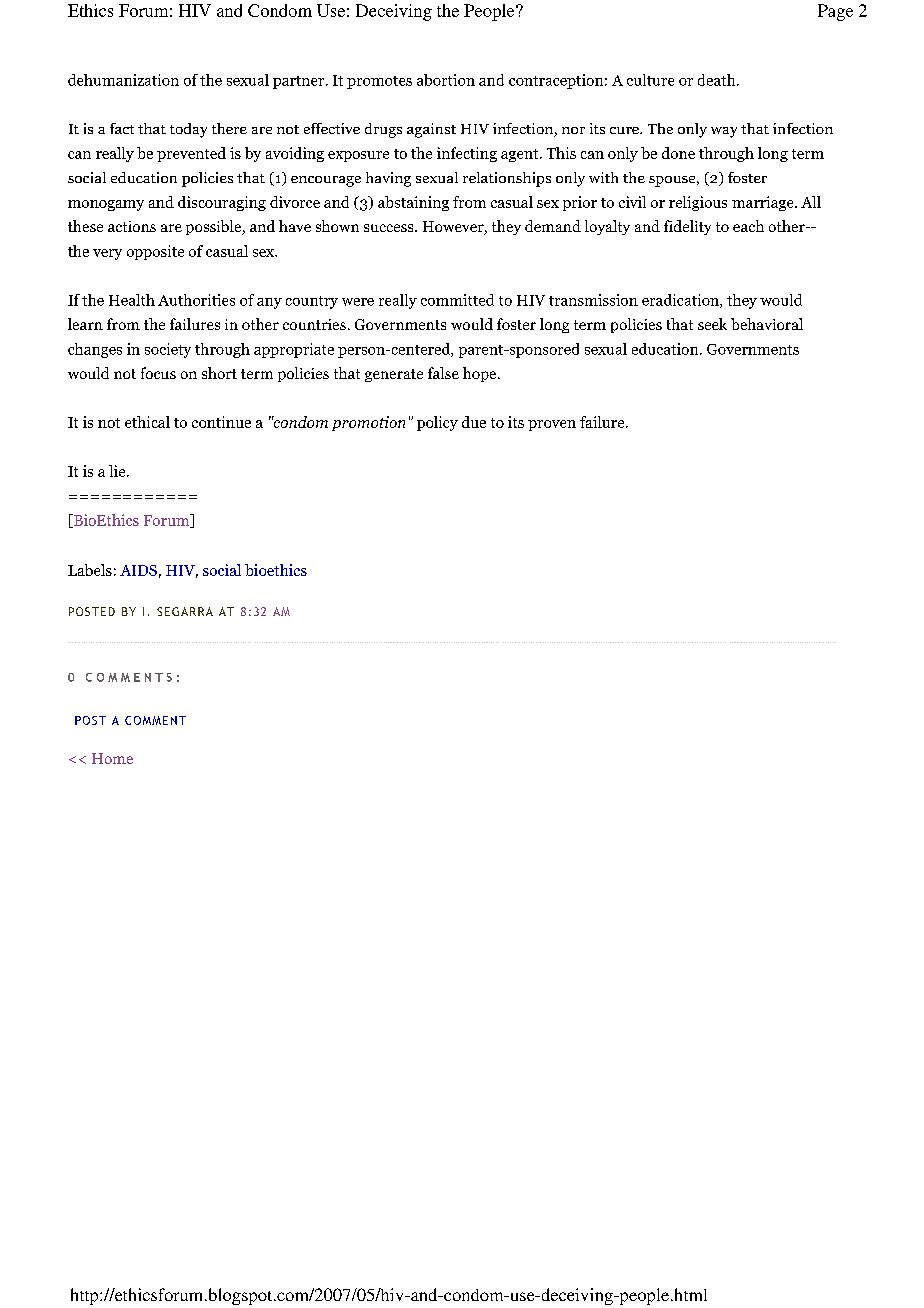 Image resolution: width=924 pixels, height=1308 pixels. What do you see at coordinates (123, 80) in the document?
I see `dehumanization` at bounding box center [123, 80].
